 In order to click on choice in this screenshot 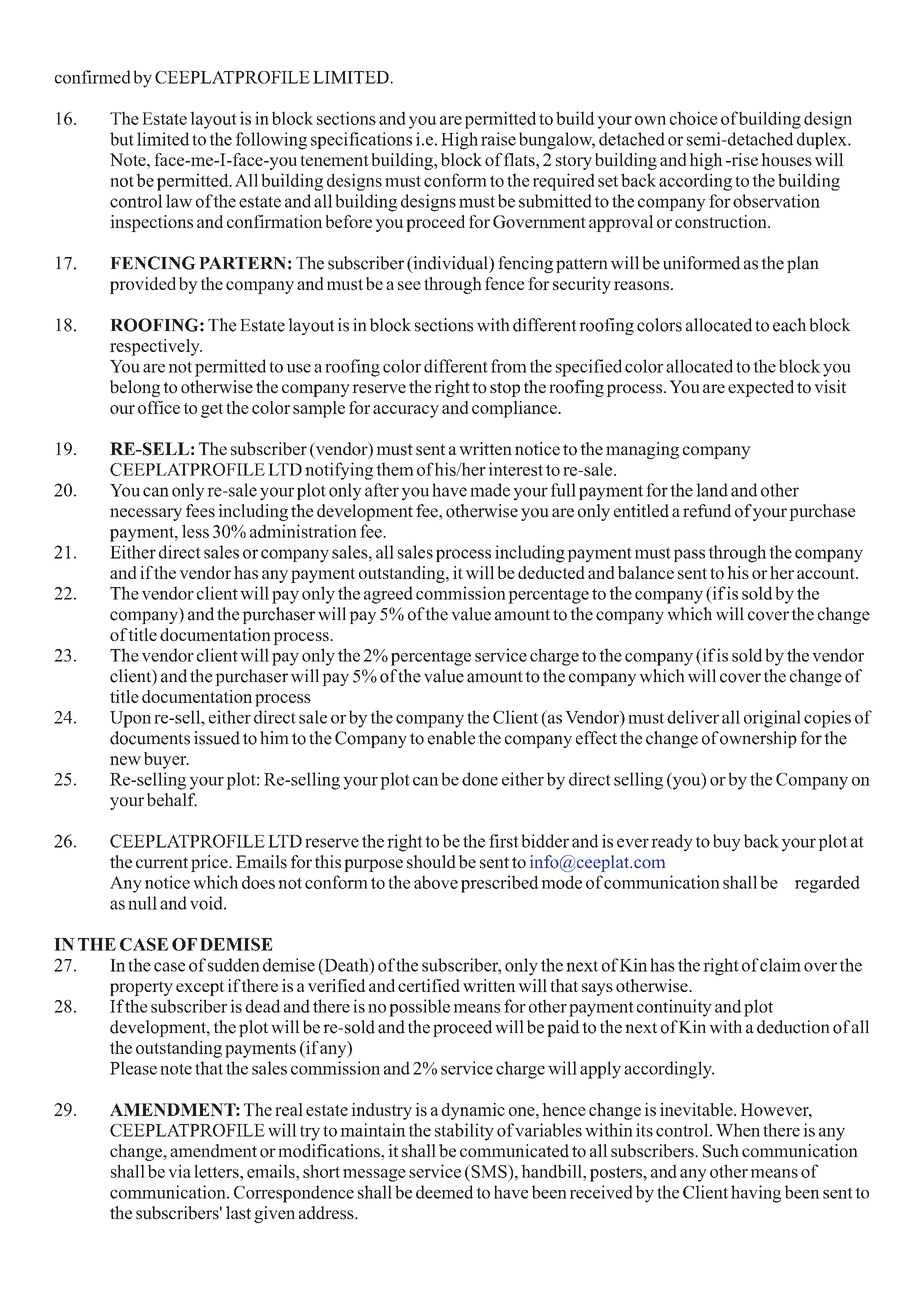, I will do `click(694, 118)`.
